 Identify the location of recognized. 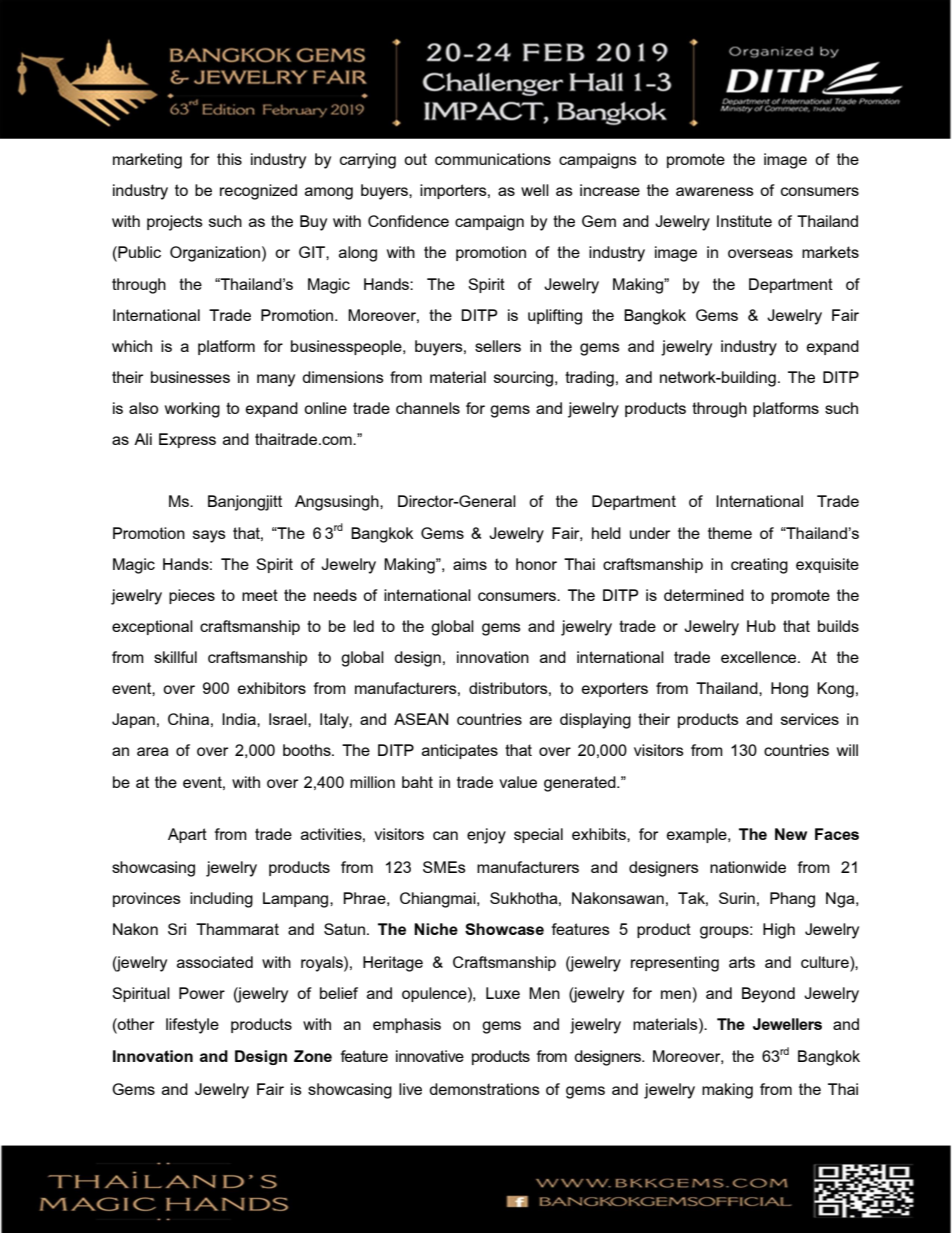
(258, 192).
